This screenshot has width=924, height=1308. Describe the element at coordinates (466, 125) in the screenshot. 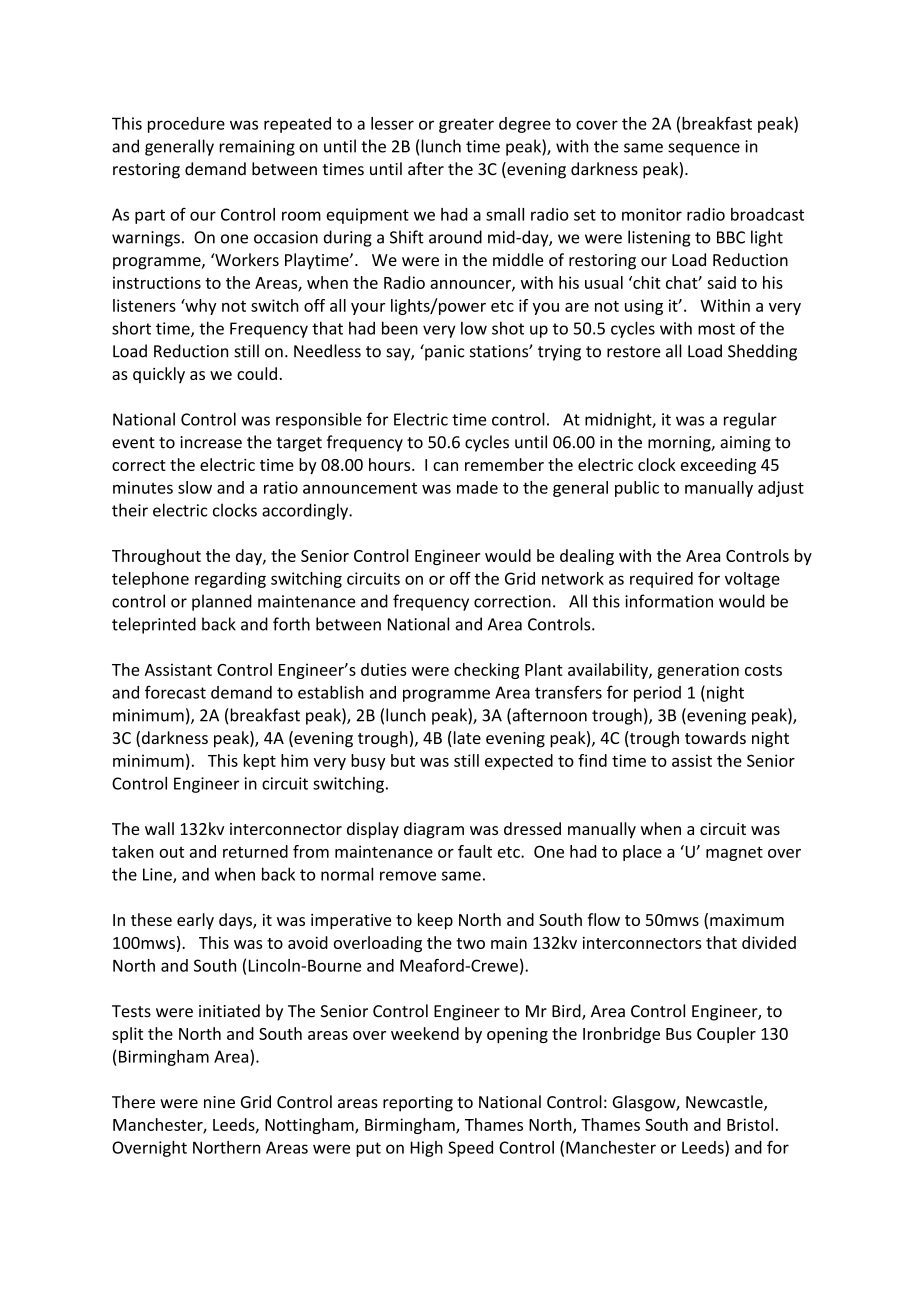

I see `greater` at that location.
